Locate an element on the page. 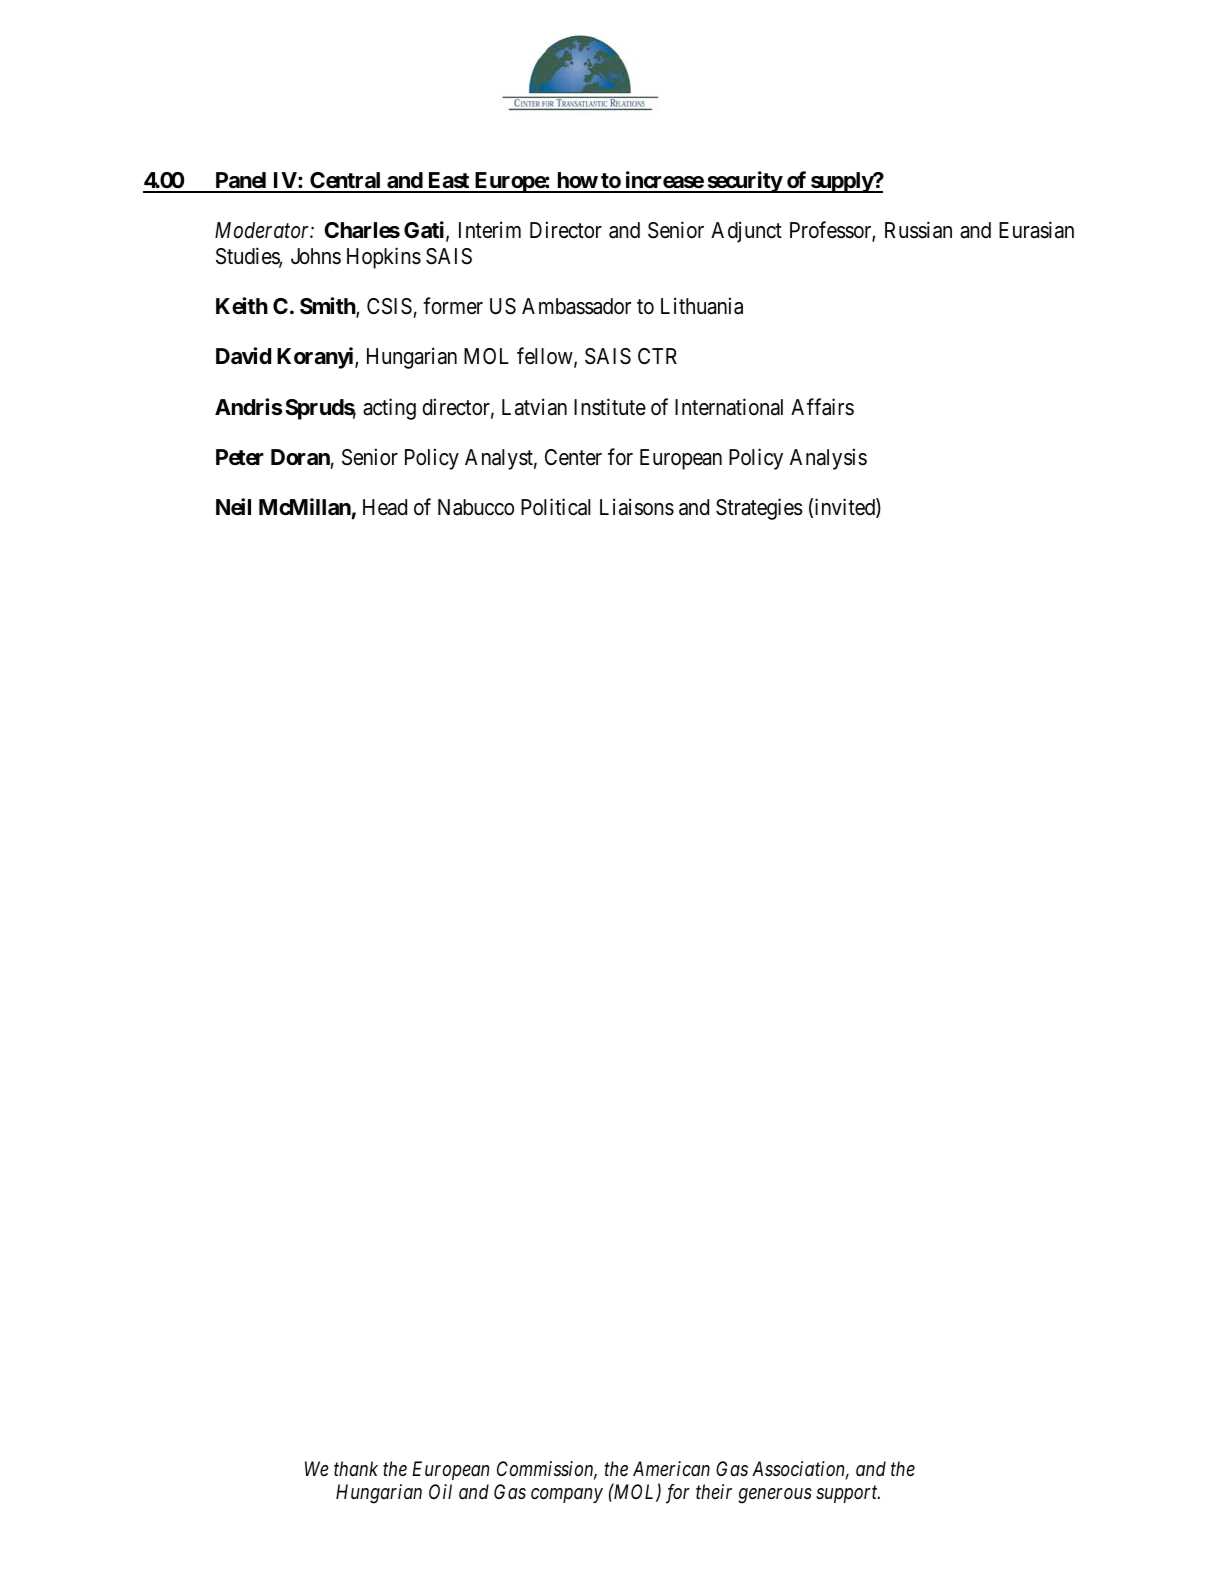  Head is located at coordinates (385, 507).
